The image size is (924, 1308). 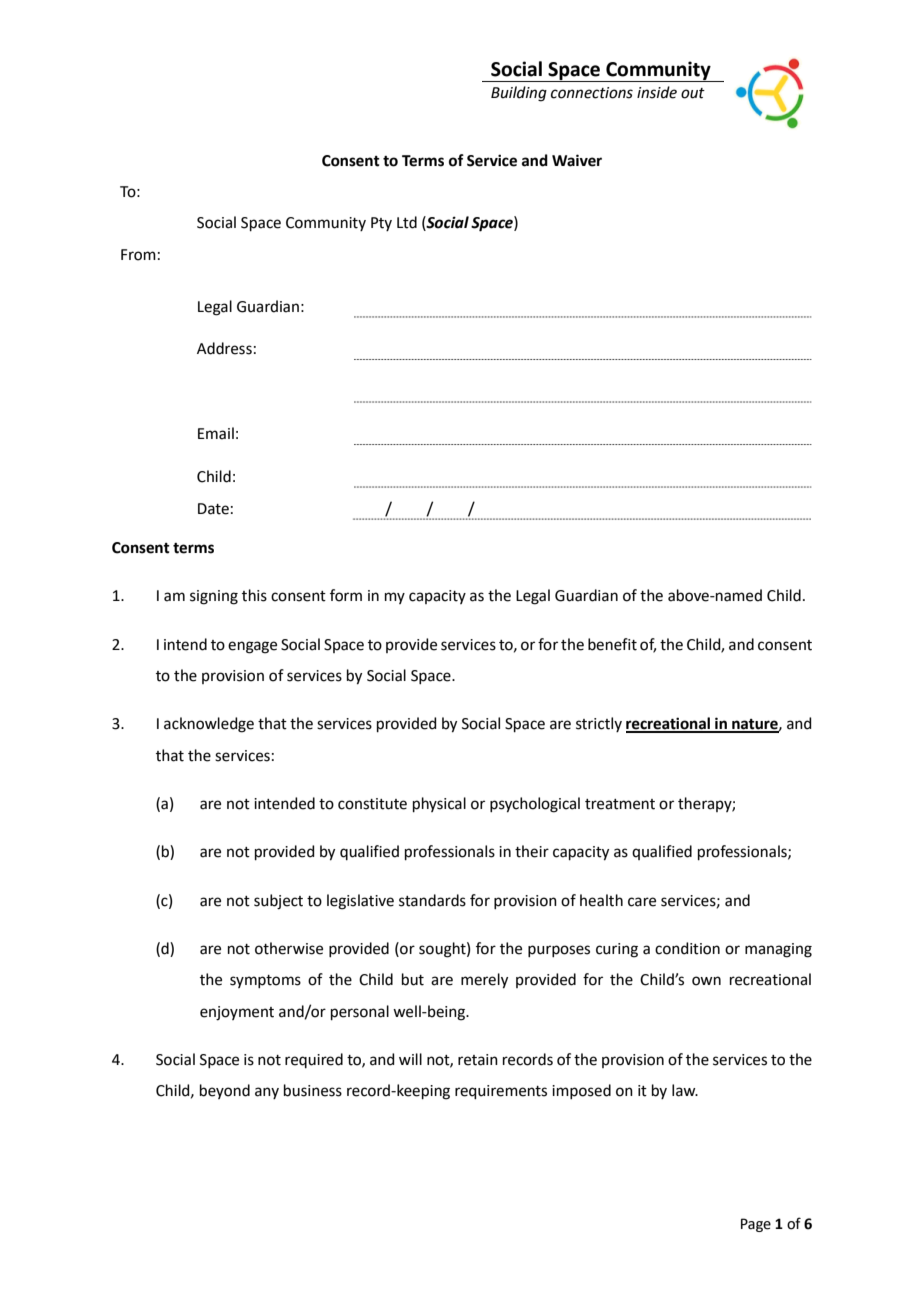 I want to click on From, so click(x=138, y=255).
